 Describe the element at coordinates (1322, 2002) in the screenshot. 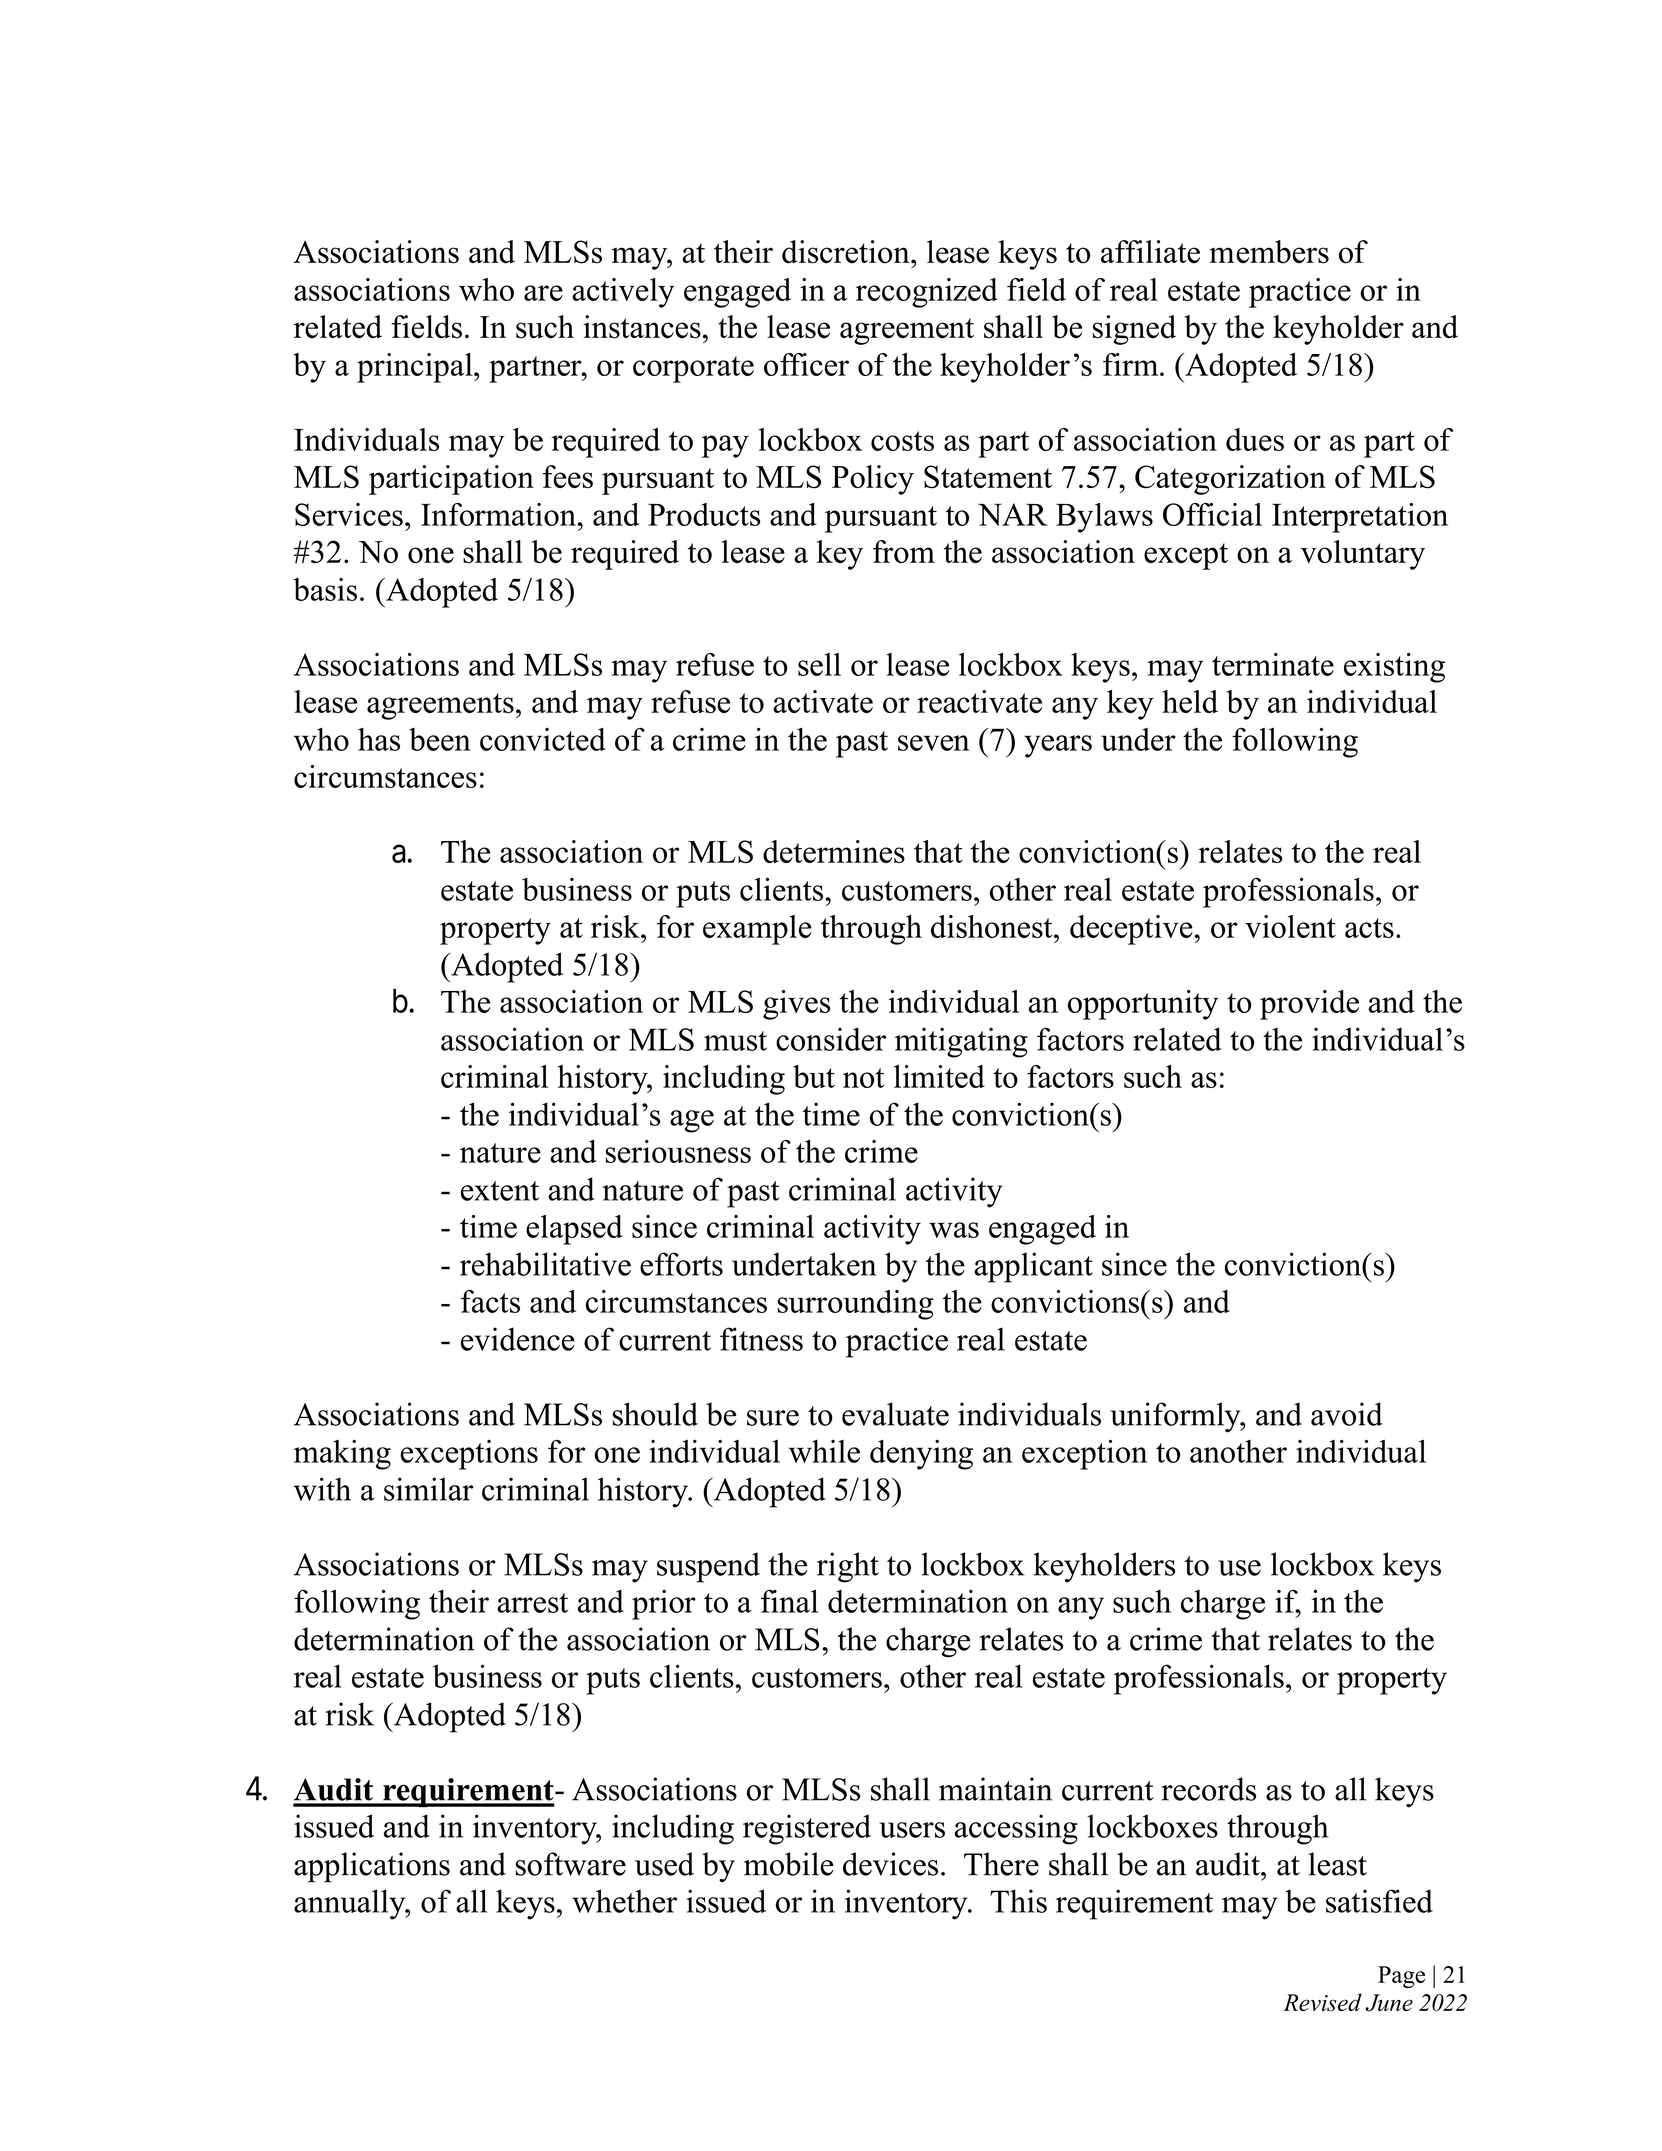

I see `Revised` at that location.
